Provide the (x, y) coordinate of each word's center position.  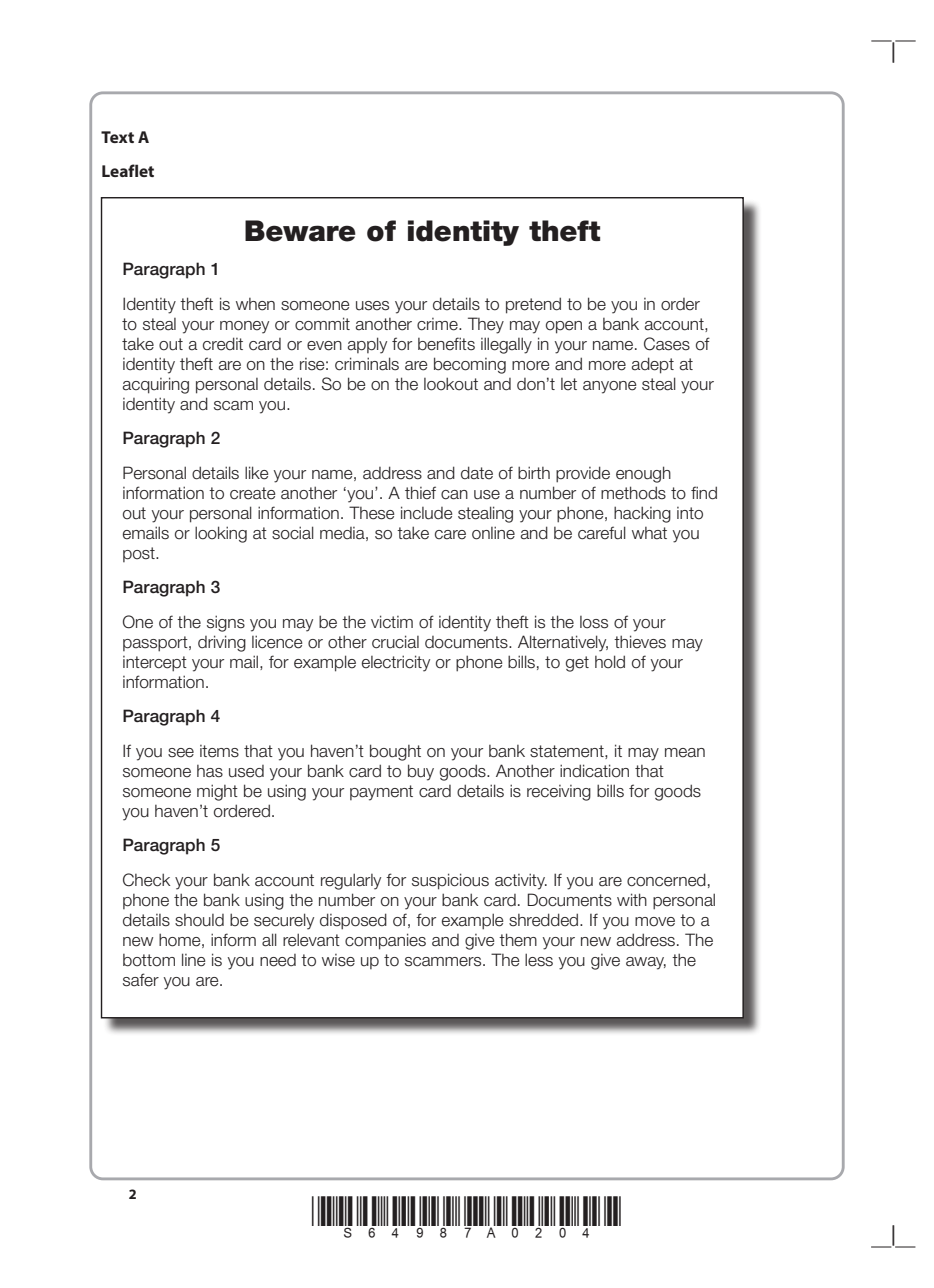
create (252, 493)
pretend (533, 305)
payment (381, 793)
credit (223, 344)
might (217, 792)
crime (438, 324)
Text (117, 137)
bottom (149, 960)
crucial (395, 642)
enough (643, 474)
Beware (300, 231)
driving (222, 643)
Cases (667, 344)
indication (594, 771)
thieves (640, 642)
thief (420, 493)
